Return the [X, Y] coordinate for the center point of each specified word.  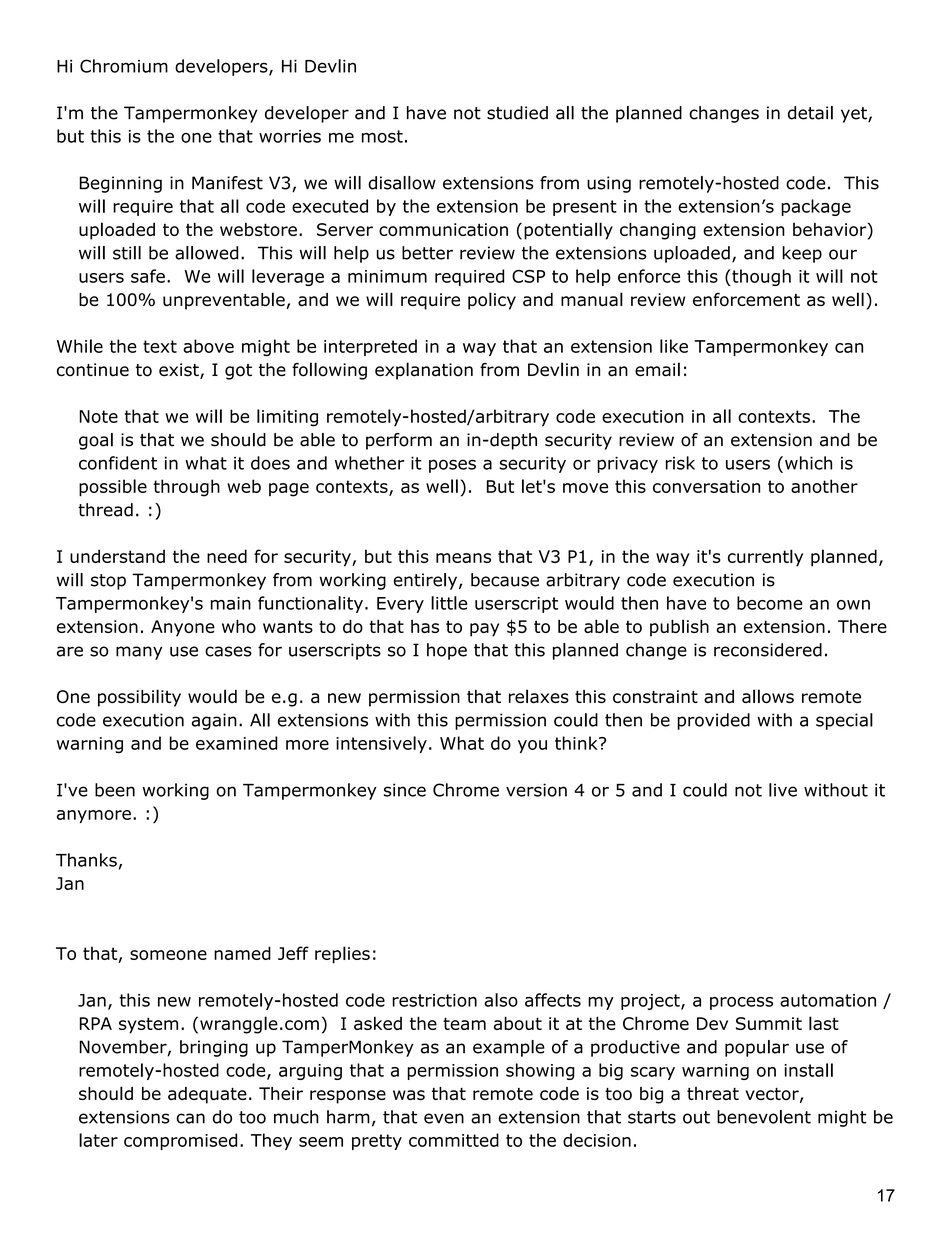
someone [168, 955]
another [824, 486]
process [741, 1003]
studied [517, 113]
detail [810, 113]
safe [148, 276]
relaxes [539, 696]
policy [492, 301]
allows [768, 696]
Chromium [124, 66]
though [760, 277]
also [501, 1000]
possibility [139, 698]
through [187, 488]
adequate [207, 1095]
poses [452, 466]
